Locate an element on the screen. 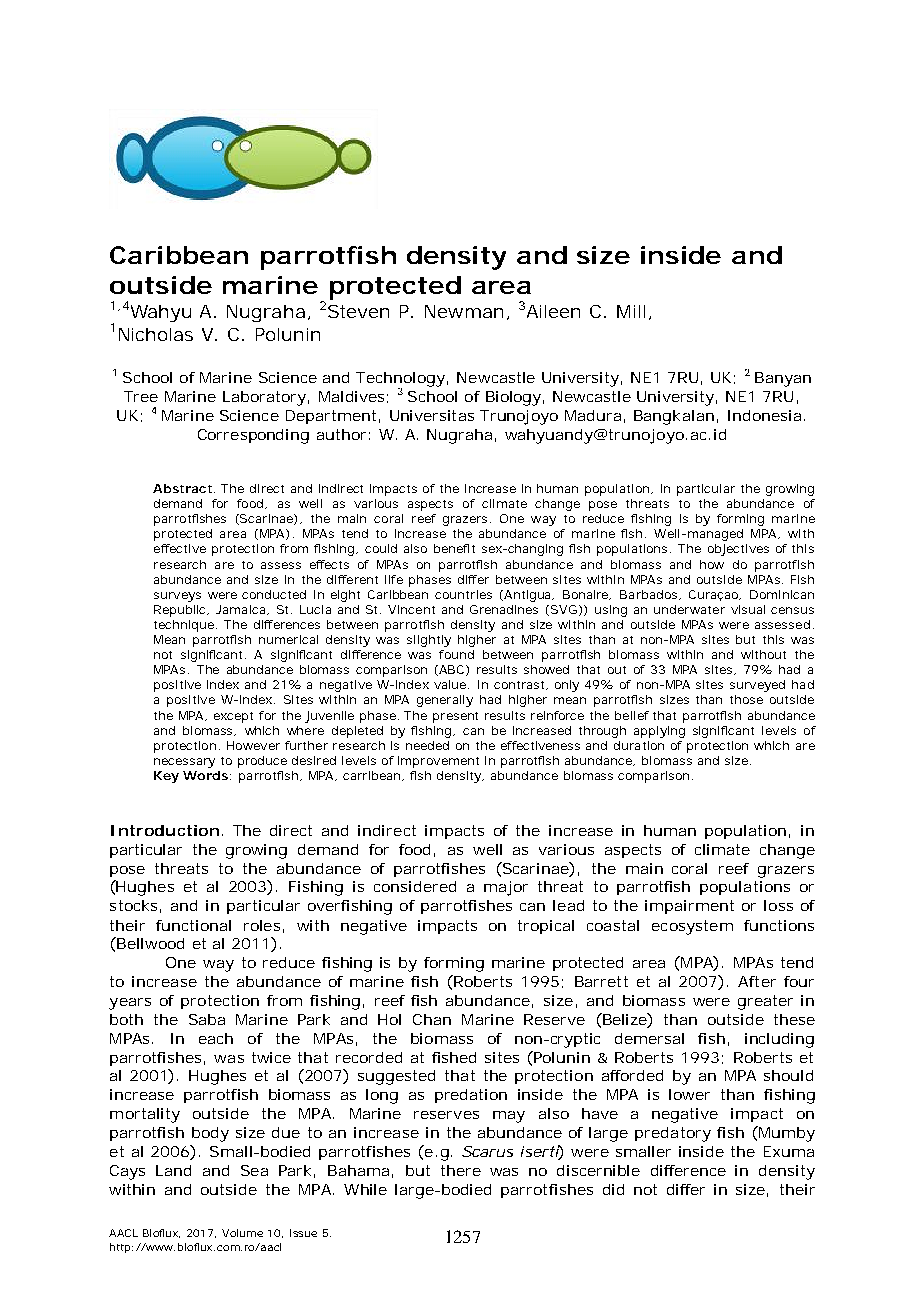  Volume is located at coordinates (242, 1233).
